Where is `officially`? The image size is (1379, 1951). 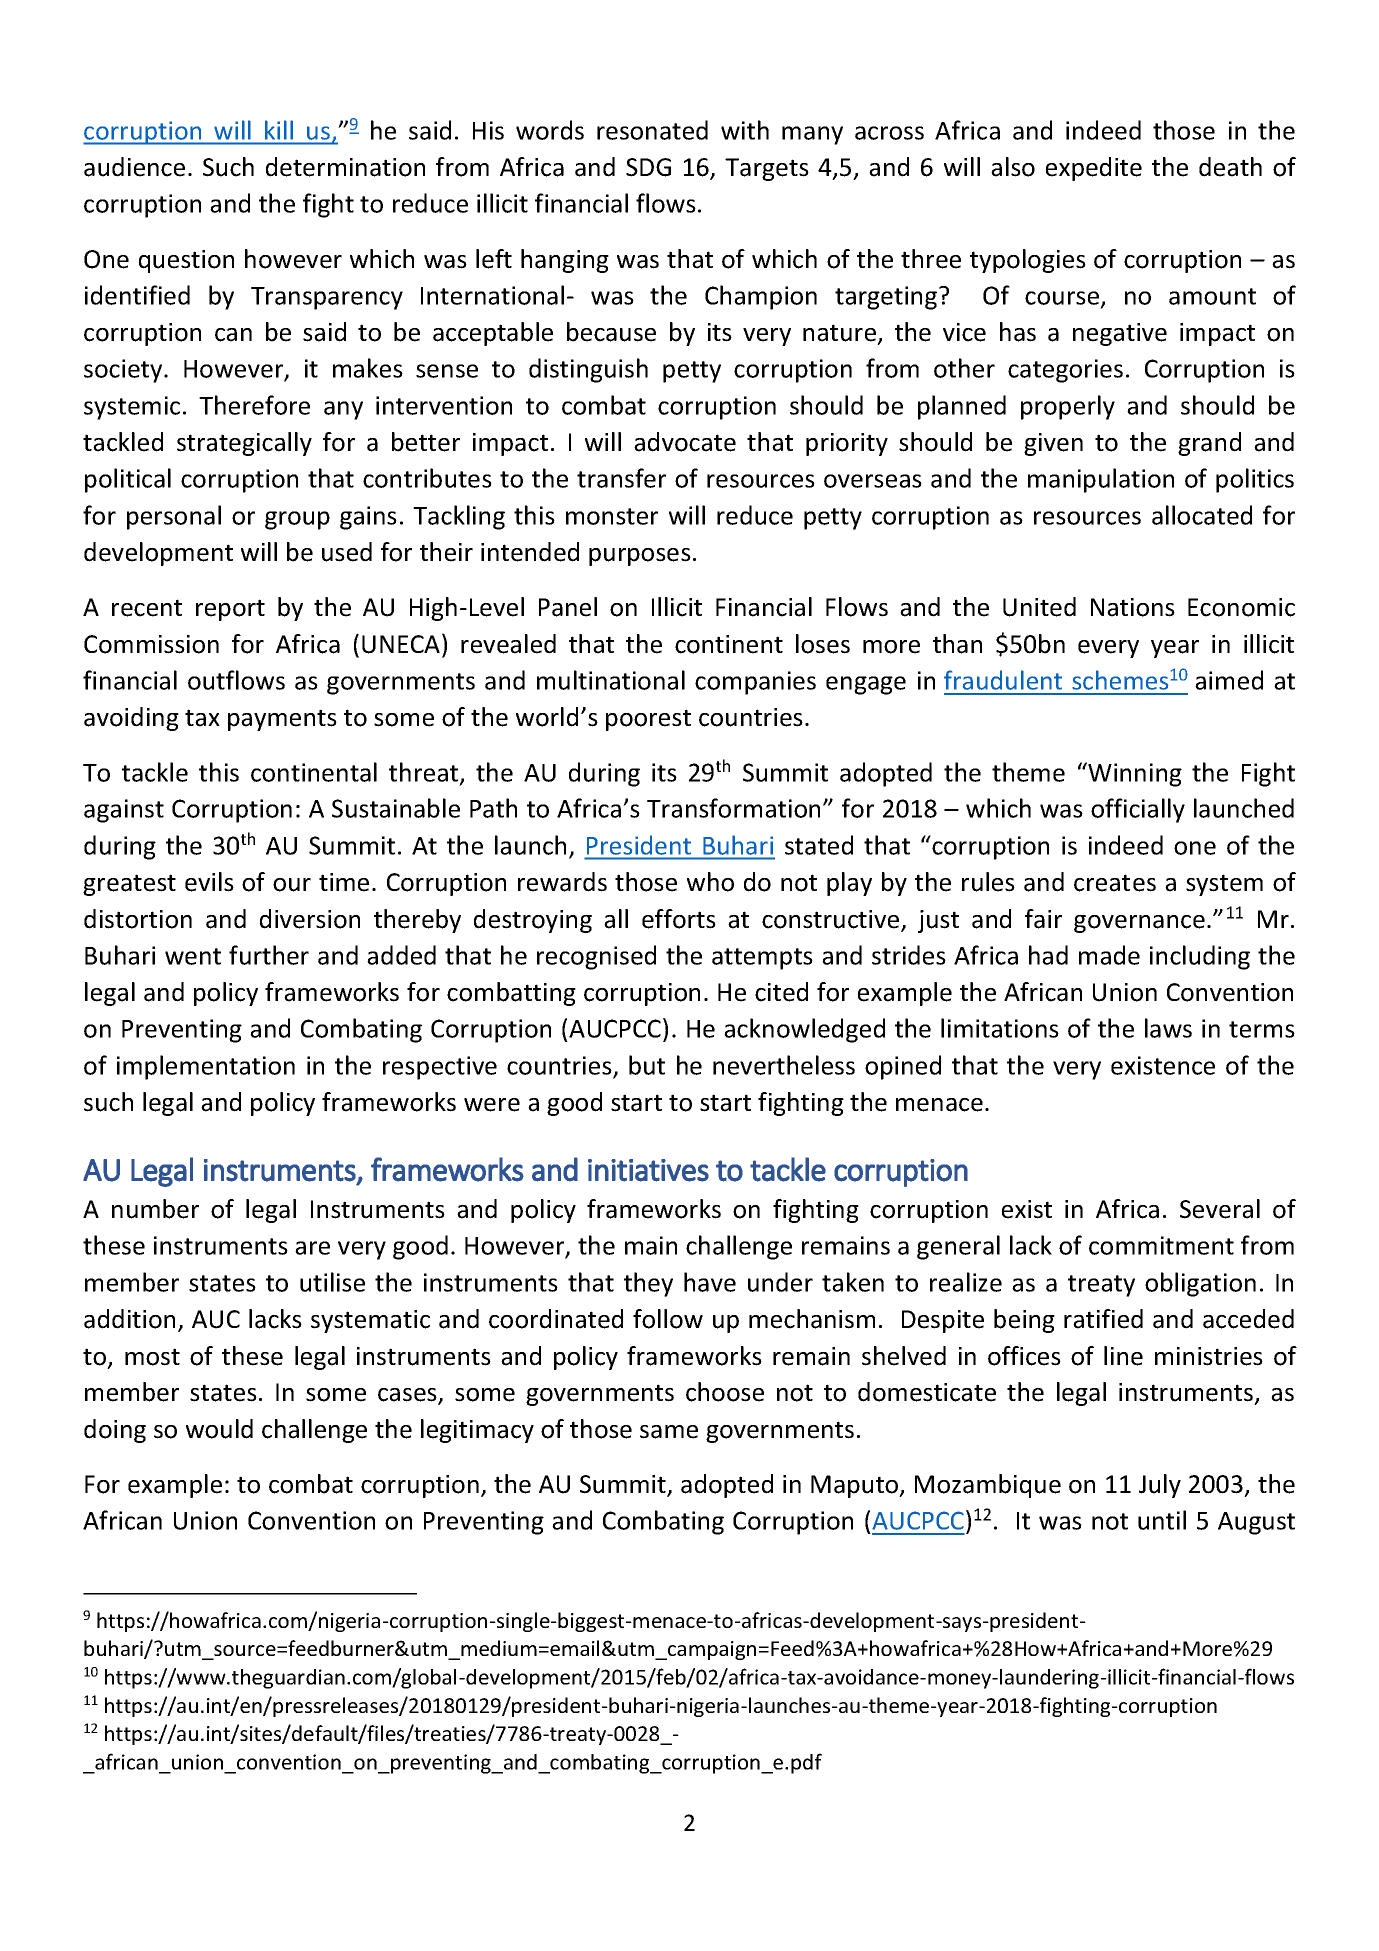
officially is located at coordinates (1138, 810).
